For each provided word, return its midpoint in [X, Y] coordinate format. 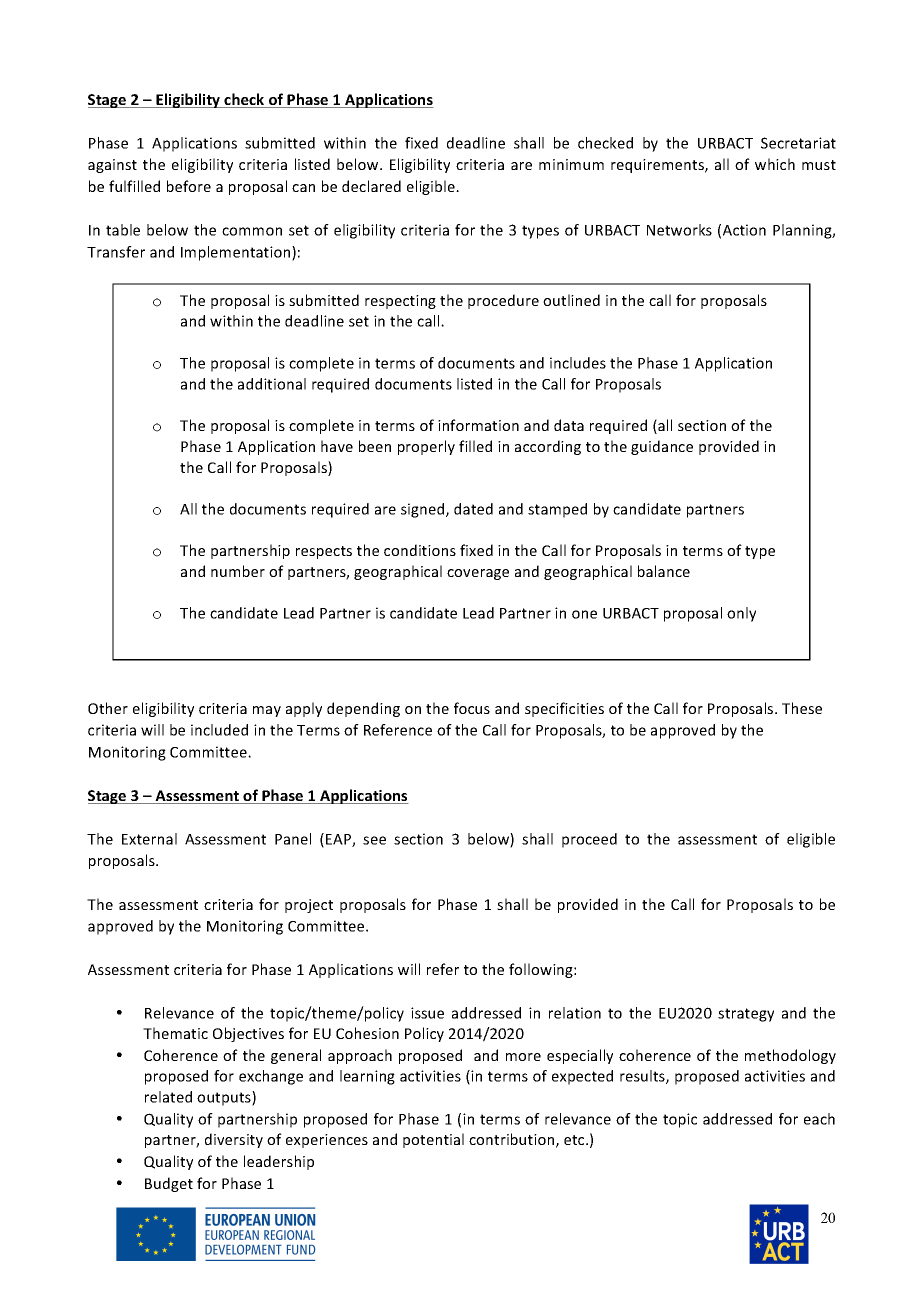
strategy [746, 1015]
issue [427, 1013]
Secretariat [798, 143]
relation [575, 1013]
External [149, 839]
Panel [293, 839]
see [374, 840]
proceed [589, 840]
